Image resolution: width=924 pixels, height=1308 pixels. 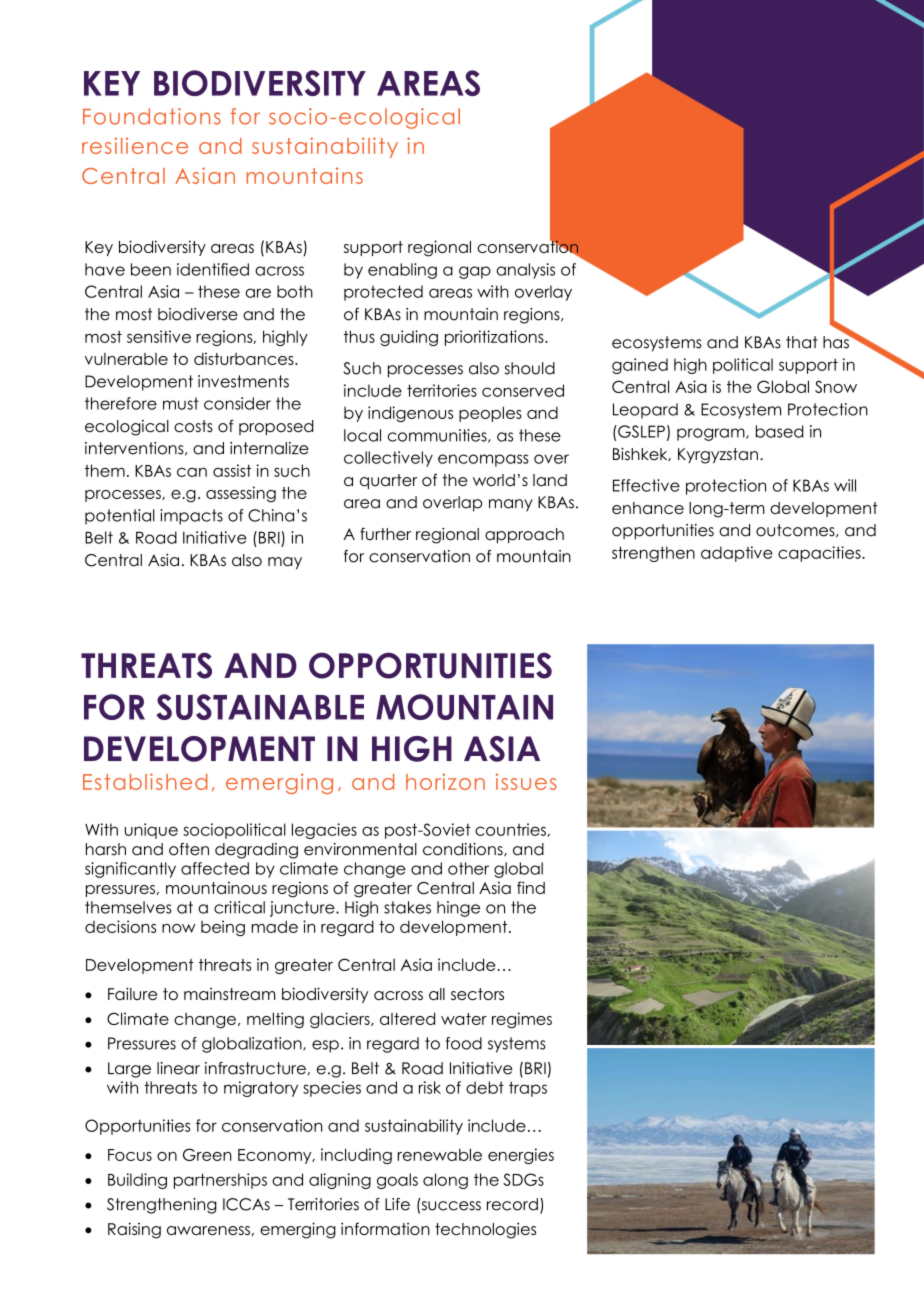 What do you see at coordinates (737, 554) in the image?
I see `adaptive` at bounding box center [737, 554].
